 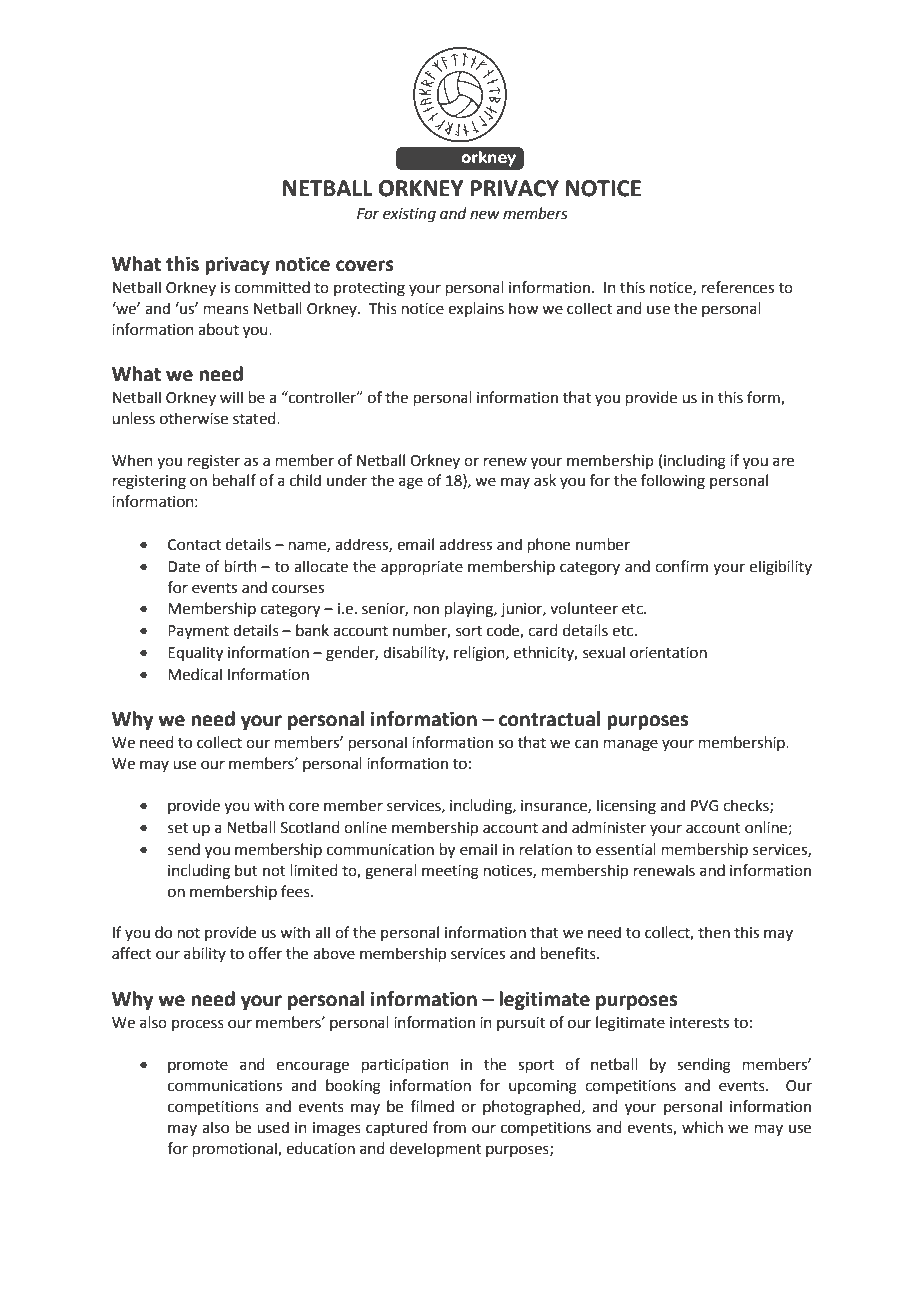 I want to click on existing, so click(x=409, y=215).
